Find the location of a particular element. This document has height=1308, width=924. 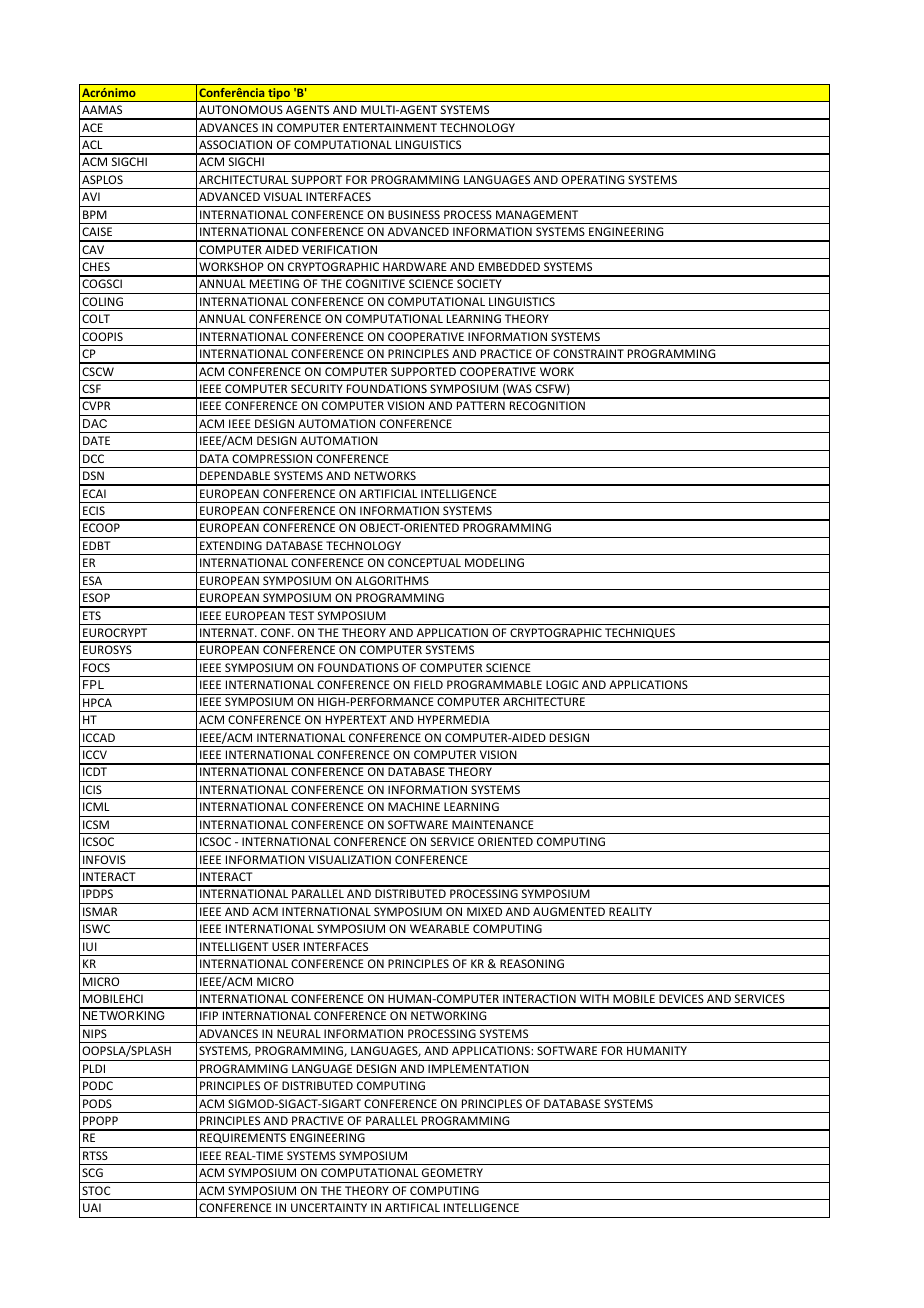

DATE is located at coordinates (96, 440).
